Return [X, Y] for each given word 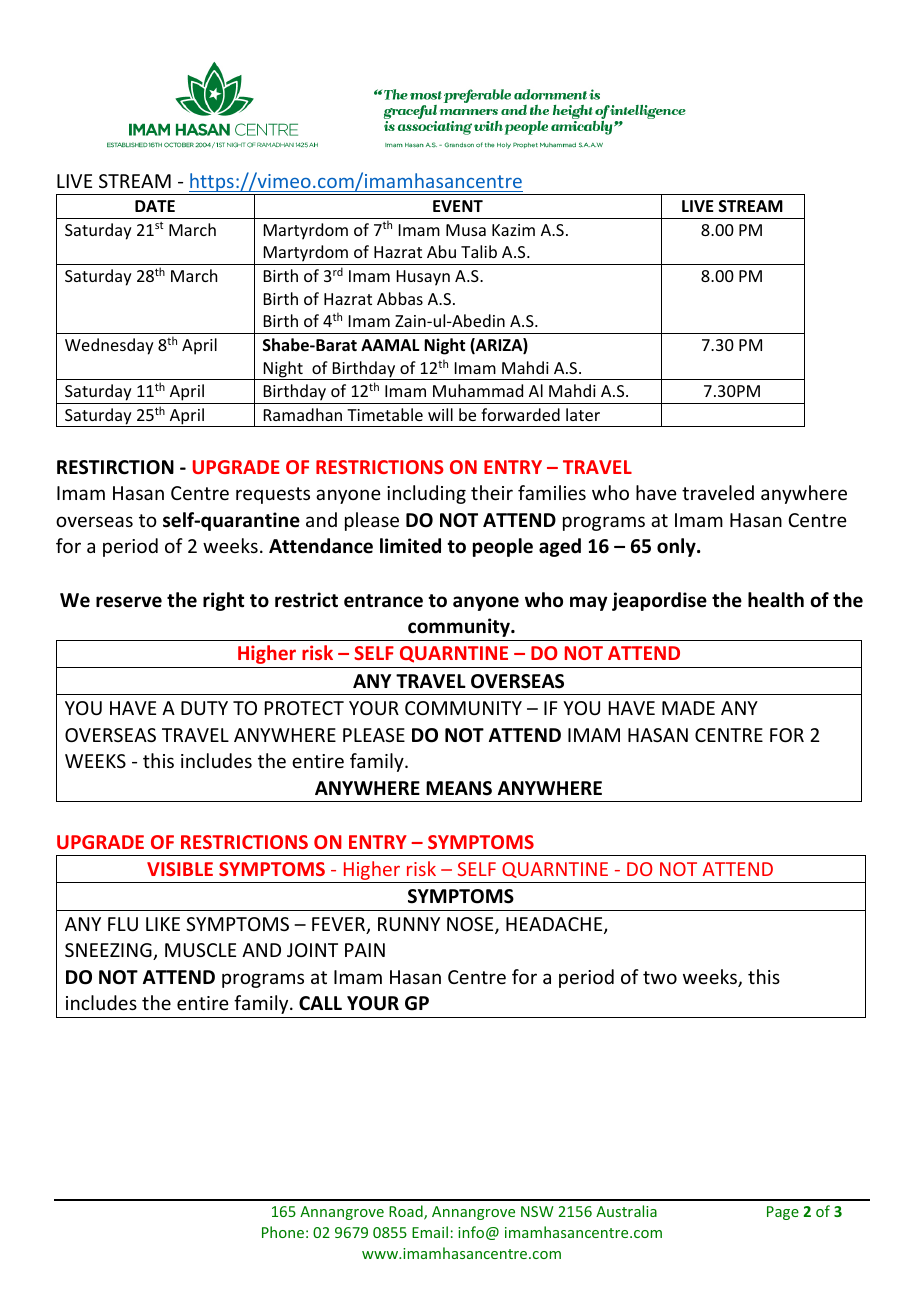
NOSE [471, 925]
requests [273, 495]
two [660, 977]
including [426, 494]
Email [430, 1232]
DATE [155, 206]
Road [407, 1212]
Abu [441, 251]
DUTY [204, 708]
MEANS [459, 788]
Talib [479, 251]
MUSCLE [200, 950]
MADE [688, 708]
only [677, 547]
